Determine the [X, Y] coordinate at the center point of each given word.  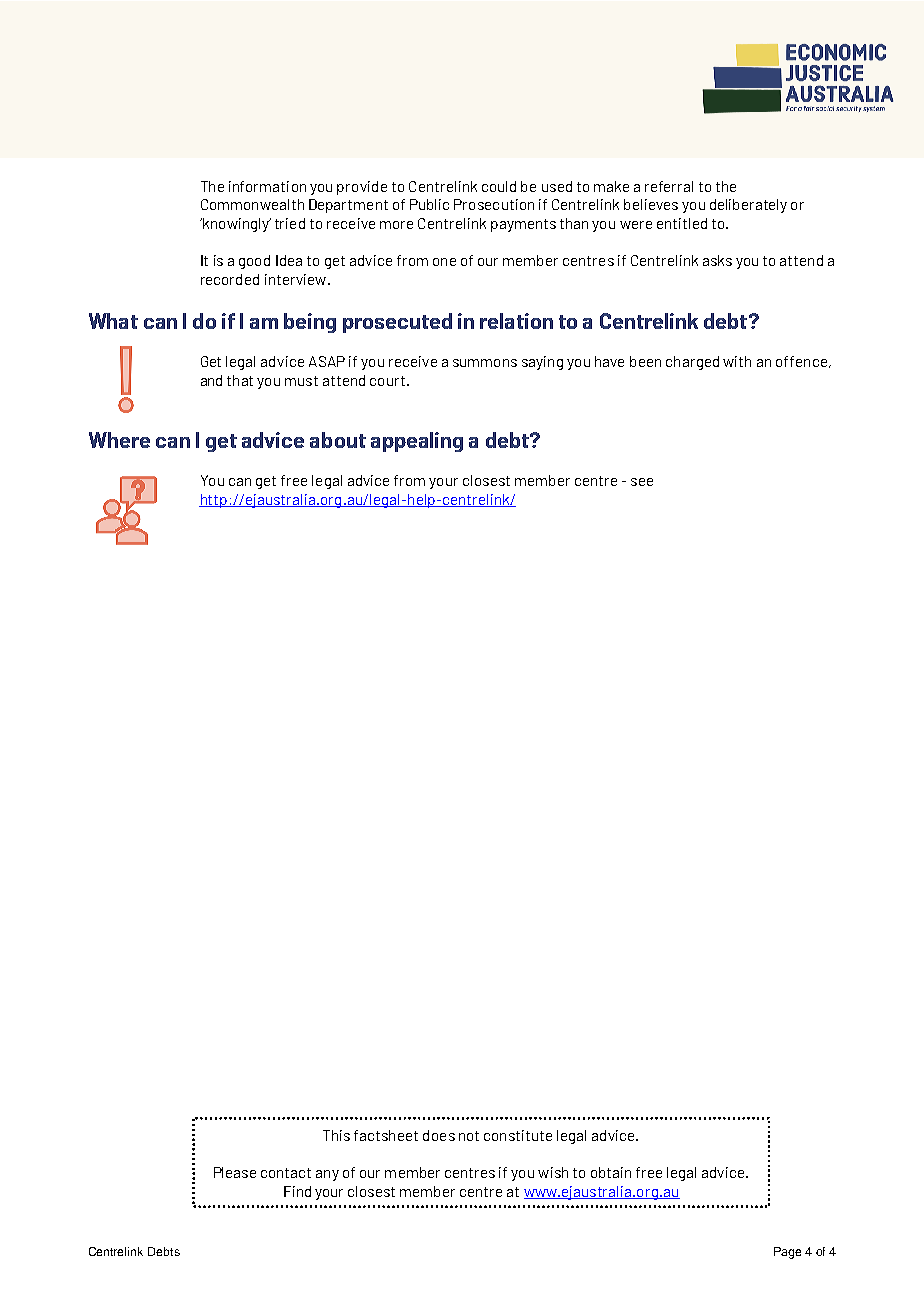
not [469, 1136]
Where [119, 440]
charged [692, 363]
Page [787, 1253]
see [642, 482]
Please [235, 1172]
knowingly [236, 225]
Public [429, 204]
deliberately [748, 206]
